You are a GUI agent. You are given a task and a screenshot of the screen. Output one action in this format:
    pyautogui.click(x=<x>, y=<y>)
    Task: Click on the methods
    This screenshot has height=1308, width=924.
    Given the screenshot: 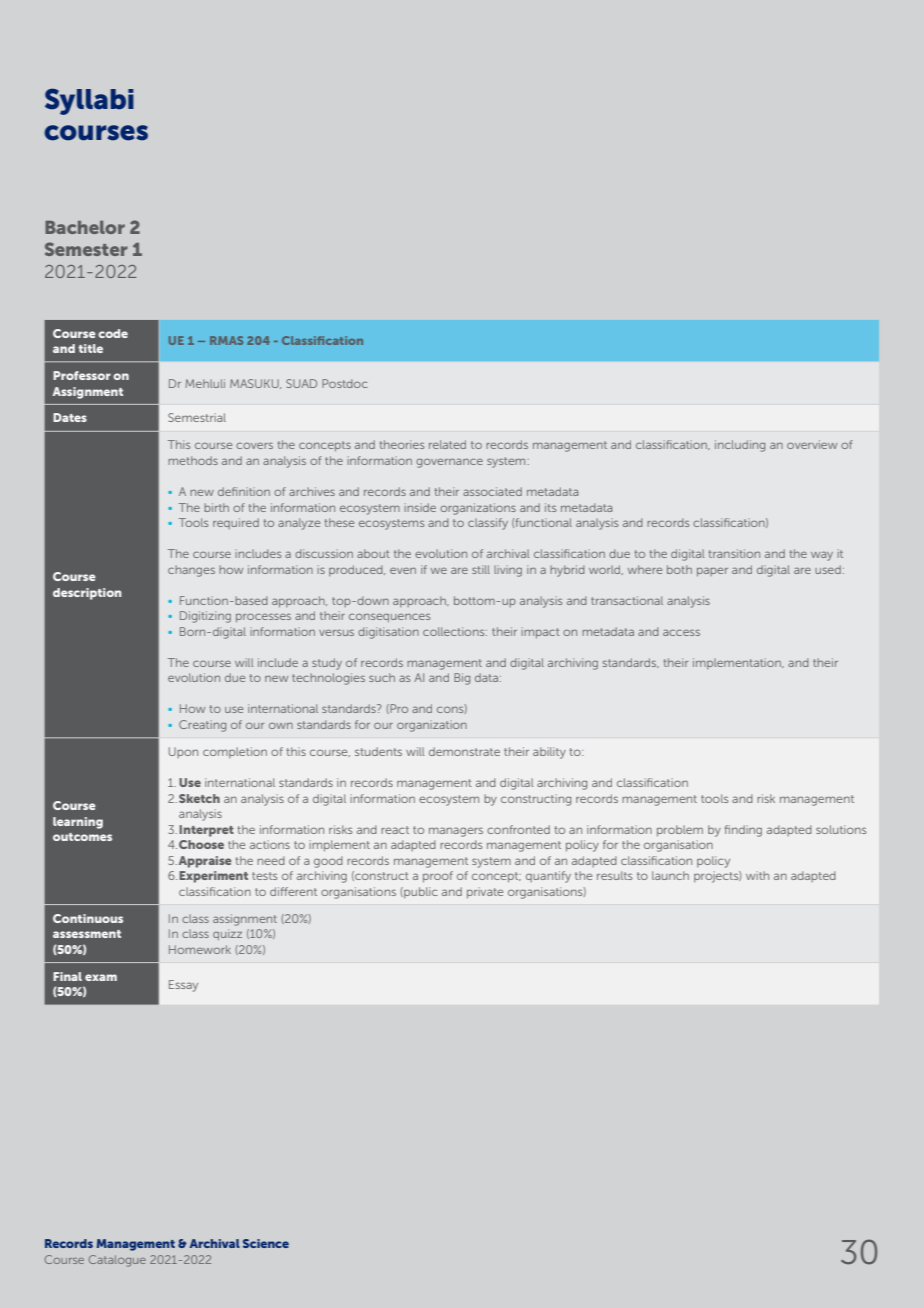 What is the action you would take?
    pyautogui.click(x=193, y=460)
